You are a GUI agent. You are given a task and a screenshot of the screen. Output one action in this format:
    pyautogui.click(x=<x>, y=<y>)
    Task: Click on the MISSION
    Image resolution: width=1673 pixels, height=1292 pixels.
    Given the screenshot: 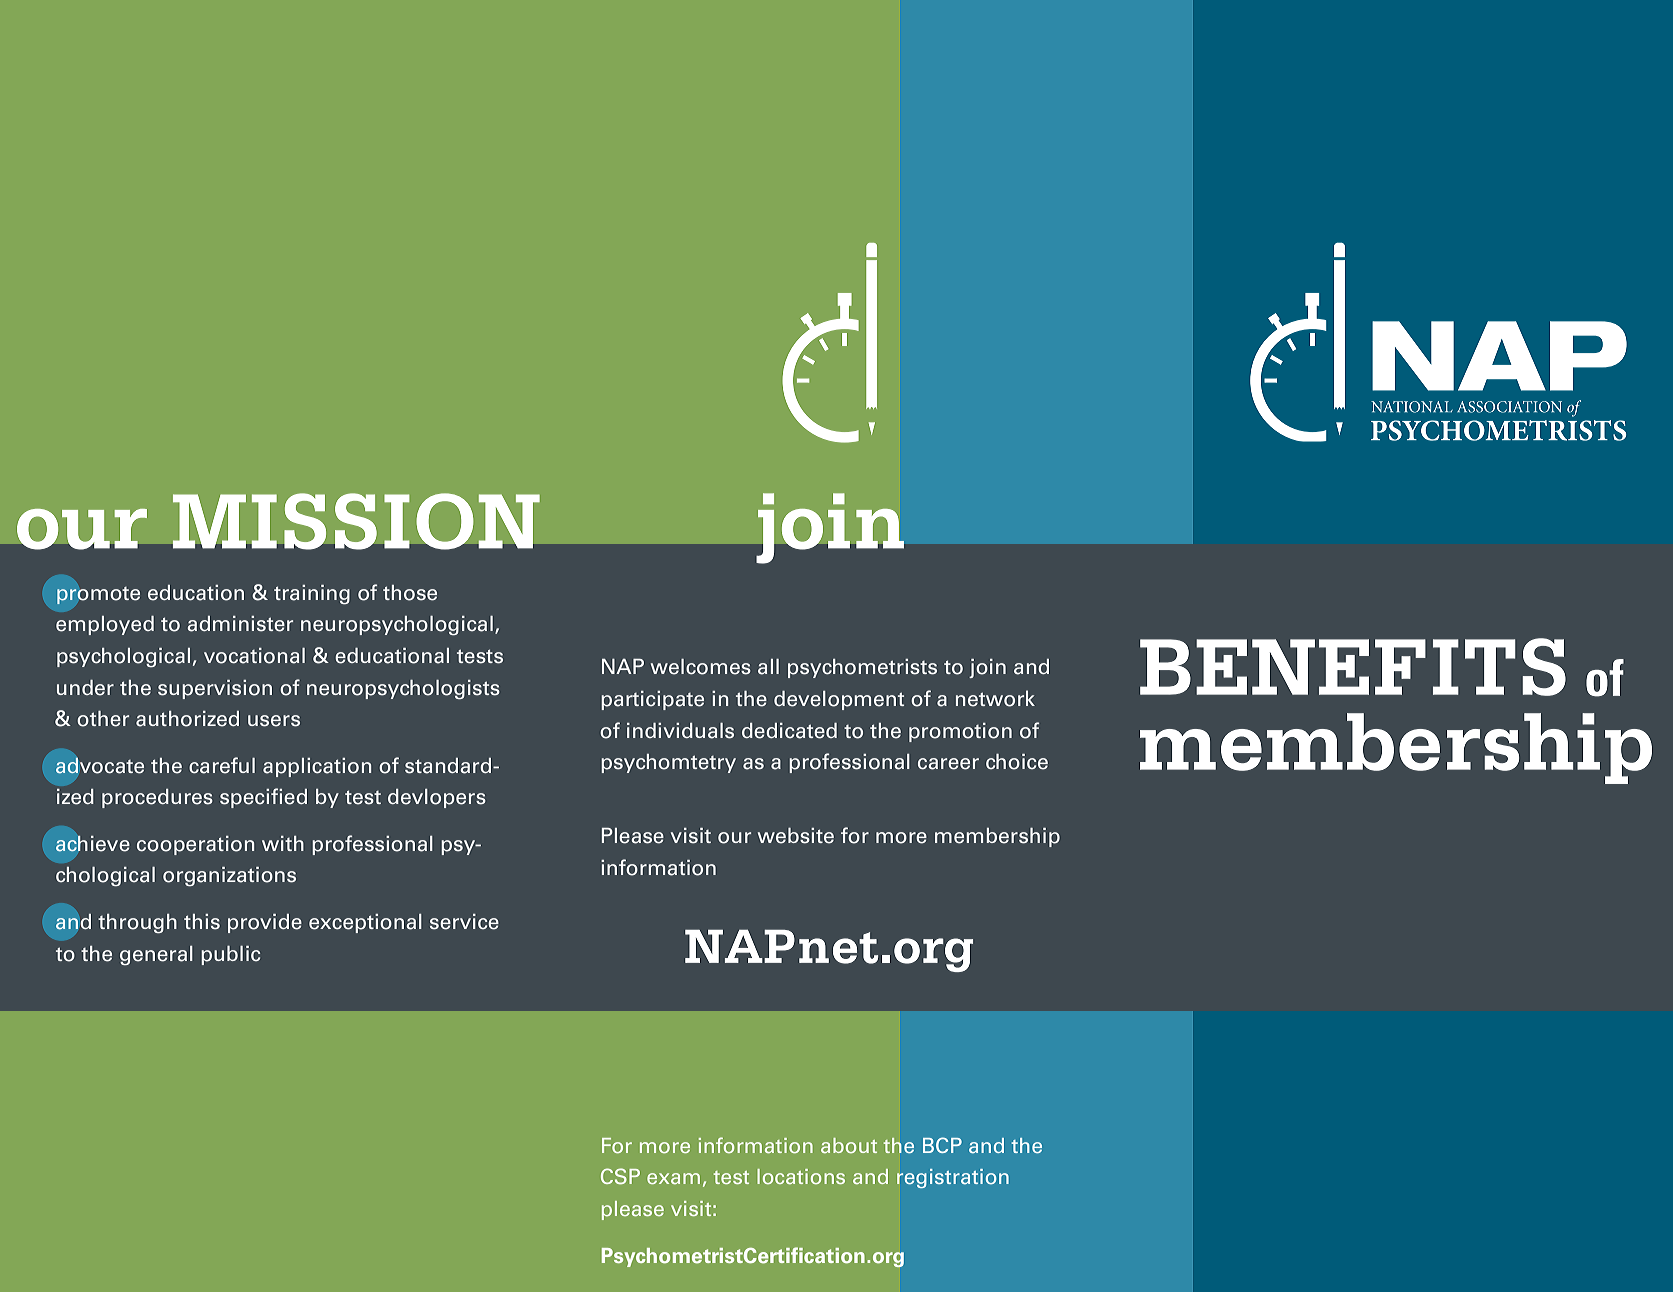 What is the action you would take?
    pyautogui.click(x=356, y=521)
